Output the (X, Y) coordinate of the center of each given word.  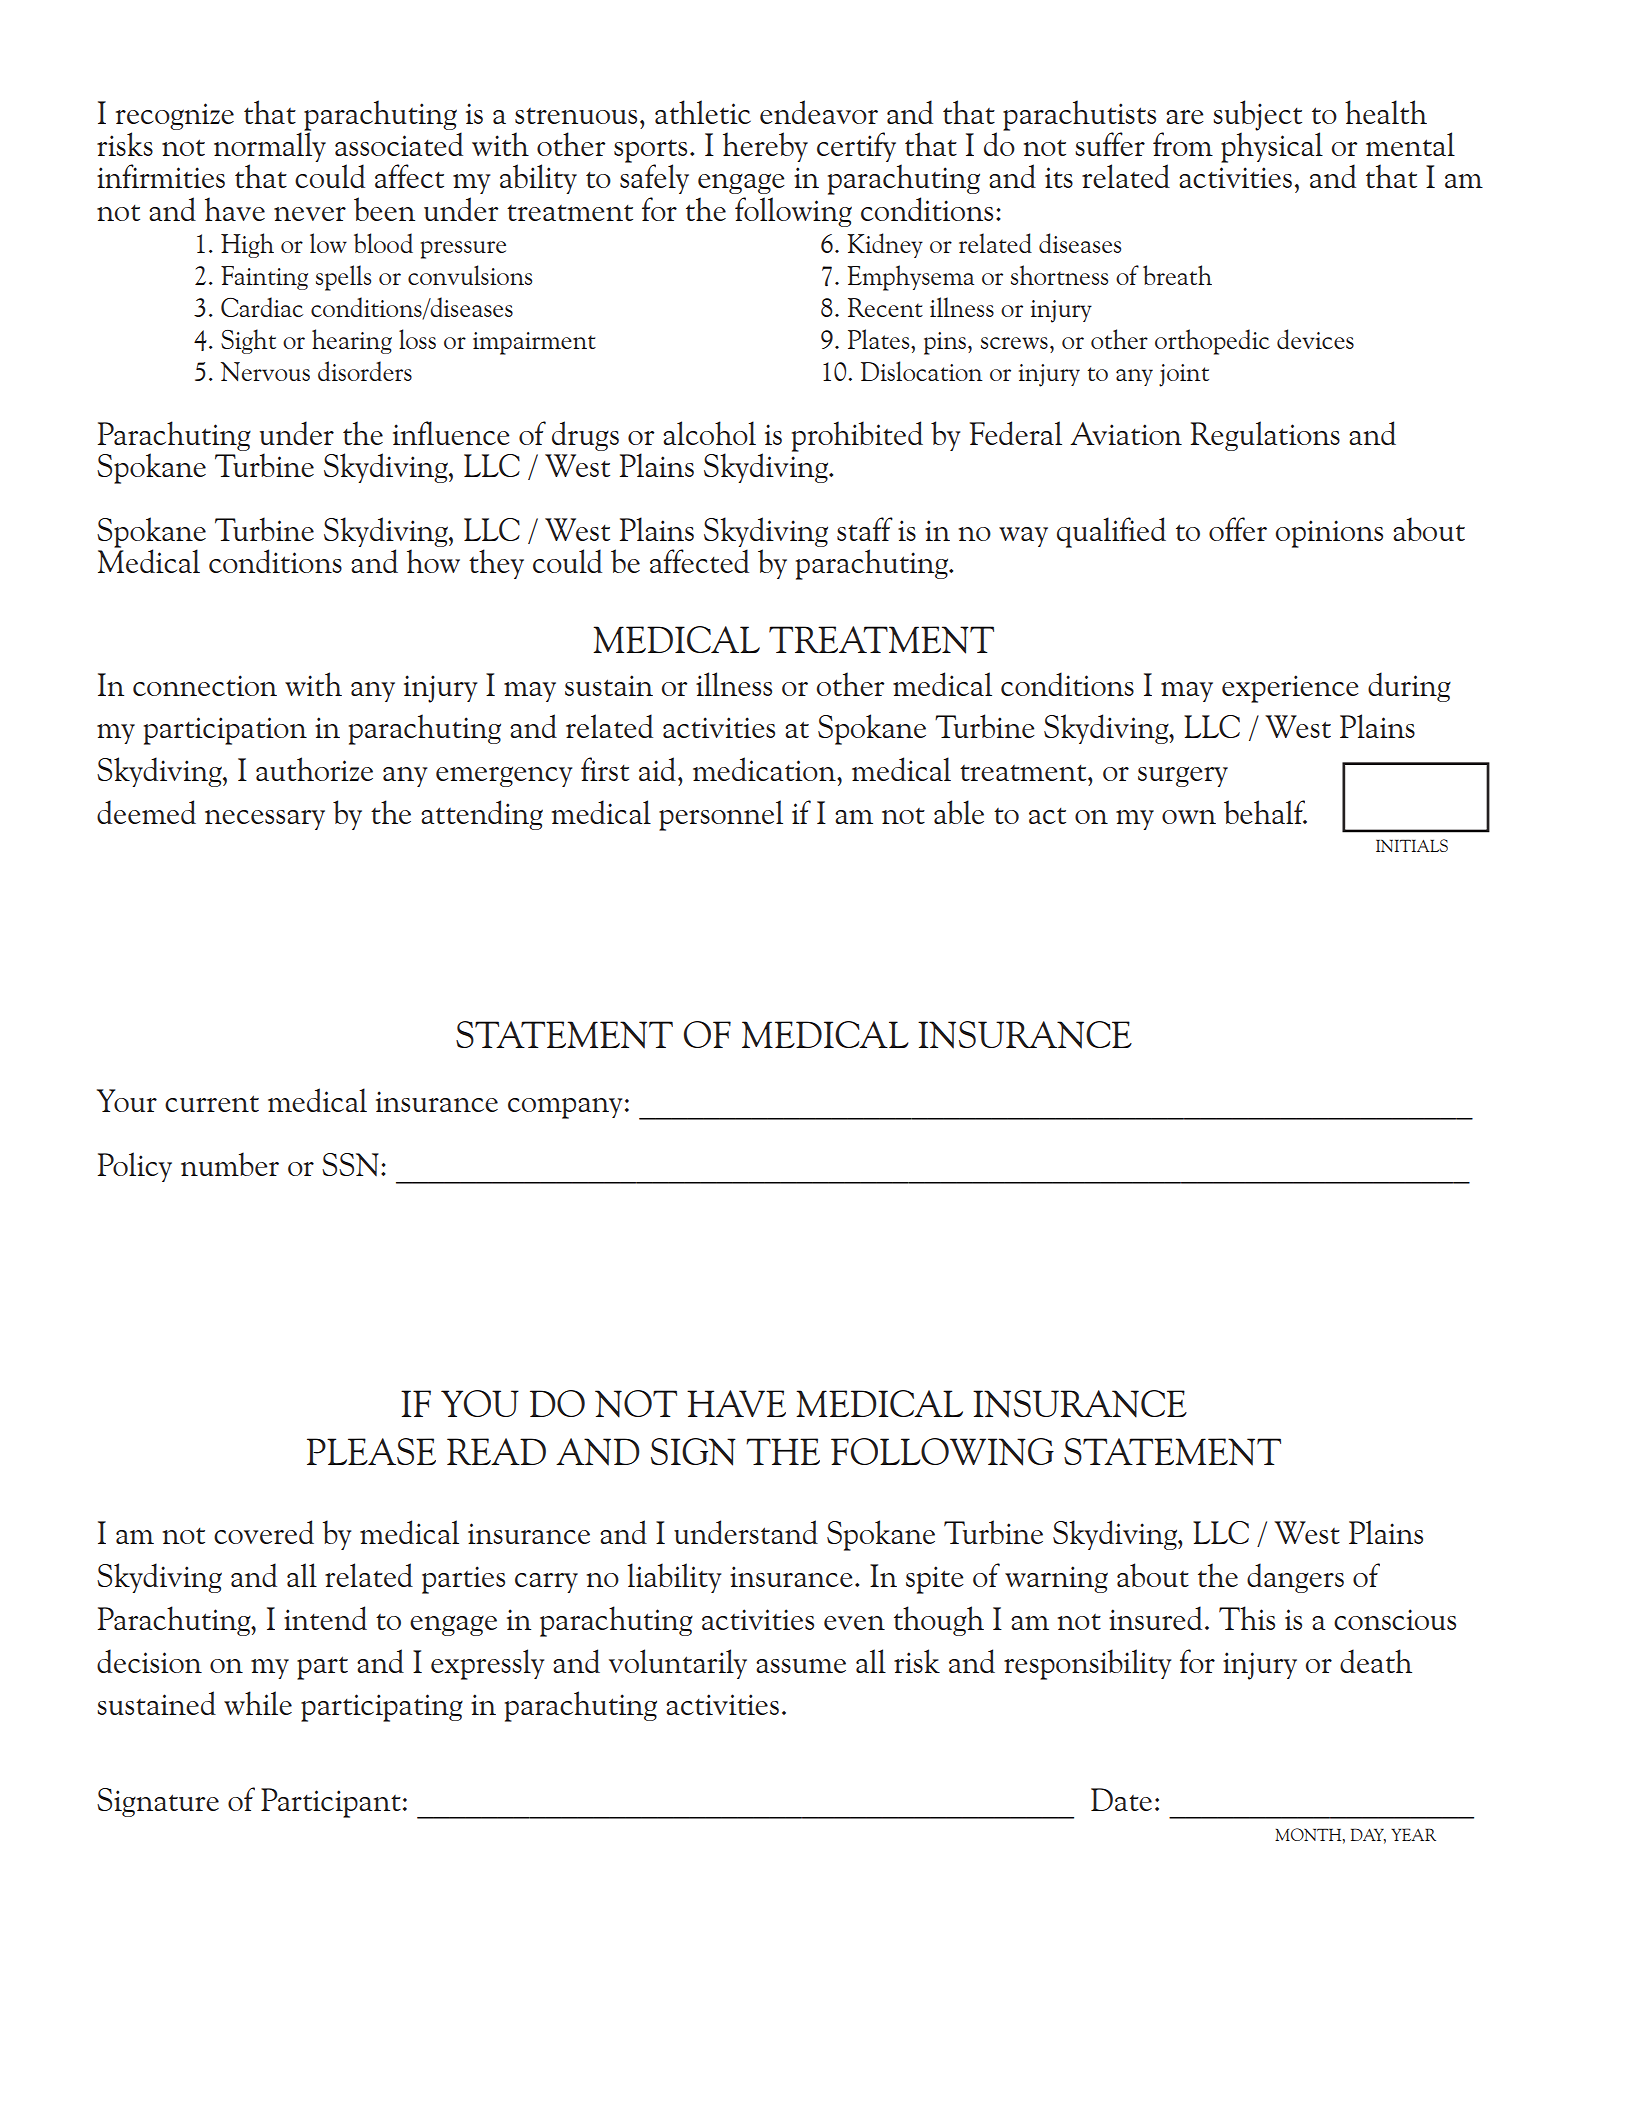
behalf (1265, 812)
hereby (765, 147)
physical (1272, 146)
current (212, 1103)
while (258, 1703)
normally (270, 147)
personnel (721, 815)
